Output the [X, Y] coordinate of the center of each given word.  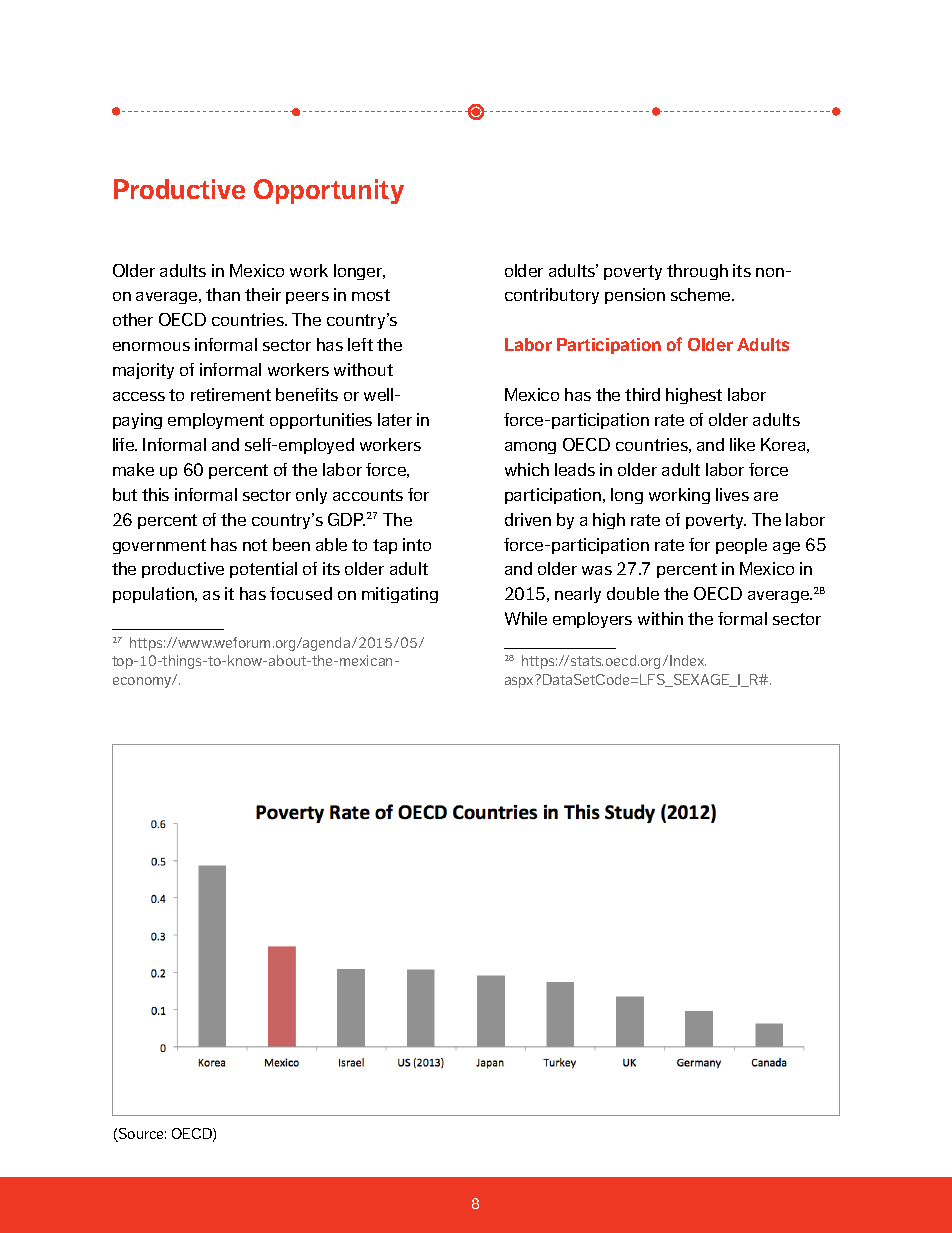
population [154, 595]
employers [592, 620]
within [660, 618]
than [223, 294]
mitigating [400, 595]
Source [141, 1135]
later [395, 419]
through [697, 272]
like [742, 444]
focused [301, 593]
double [633, 593]
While [526, 618]
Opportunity [329, 191]
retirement [231, 394]
